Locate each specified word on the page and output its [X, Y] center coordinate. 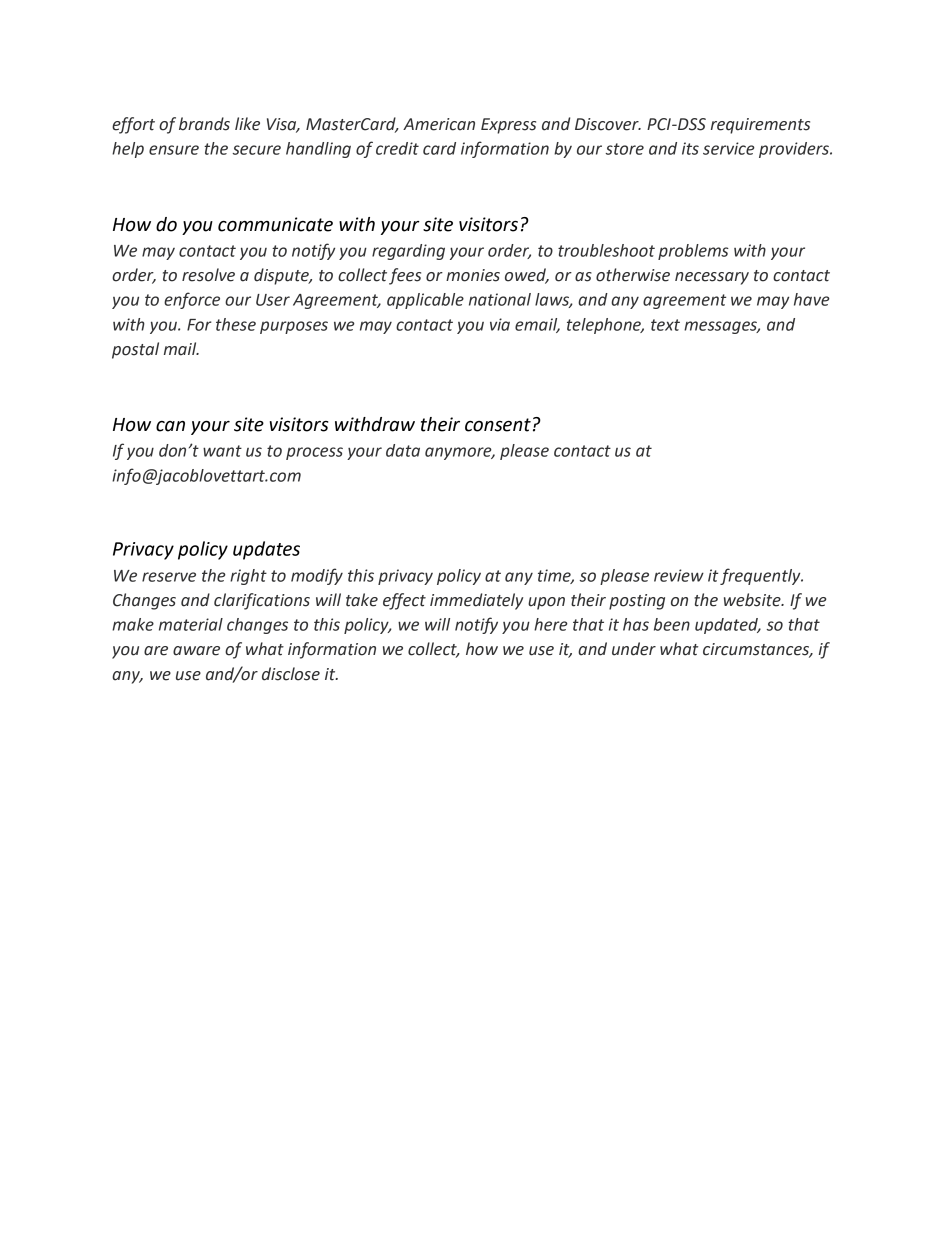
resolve [208, 275]
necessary [712, 278]
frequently [761, 576]
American [439, 124]
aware [196, 651]
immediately [476, 601]
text [665, 325]
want [222, 451]
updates [266, 550]
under [634, 649]
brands [204, 124]
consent [498, 425]
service [729, 148]
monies [473, 275]
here [551, 624]
